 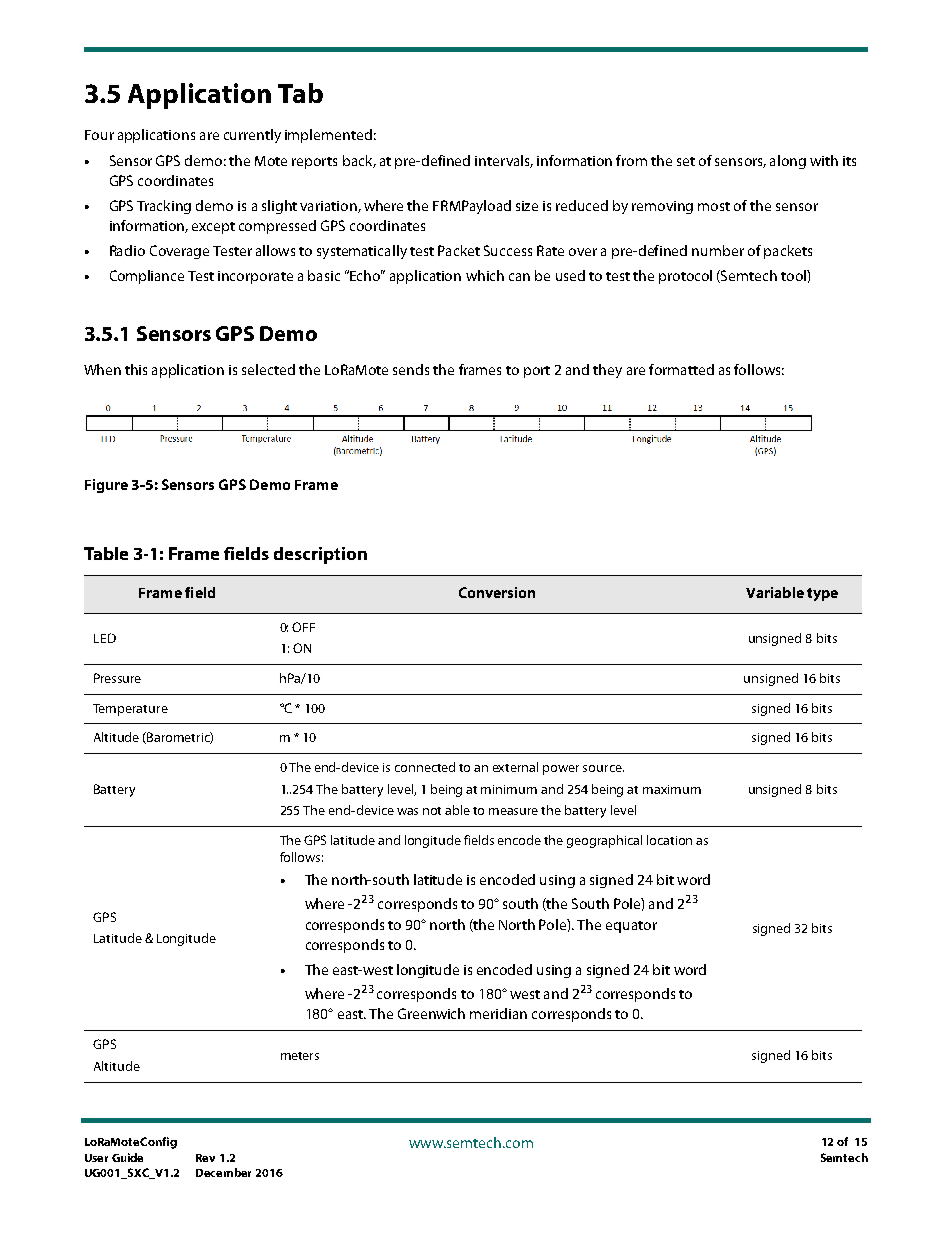 I want to click on size, so click(x=527, y=206).
